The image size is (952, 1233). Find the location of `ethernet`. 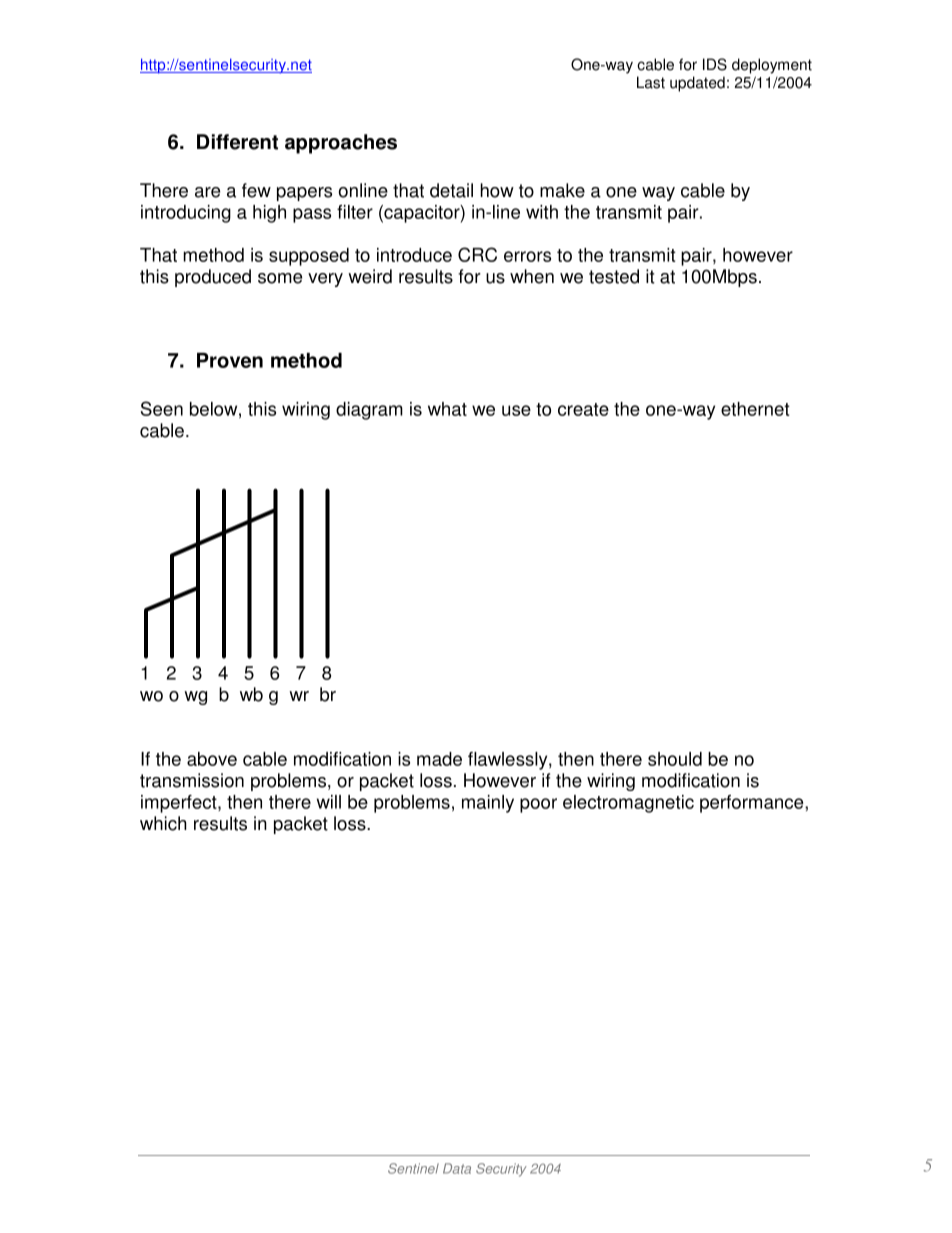

ethernet is located at coordinates (755, 409).
